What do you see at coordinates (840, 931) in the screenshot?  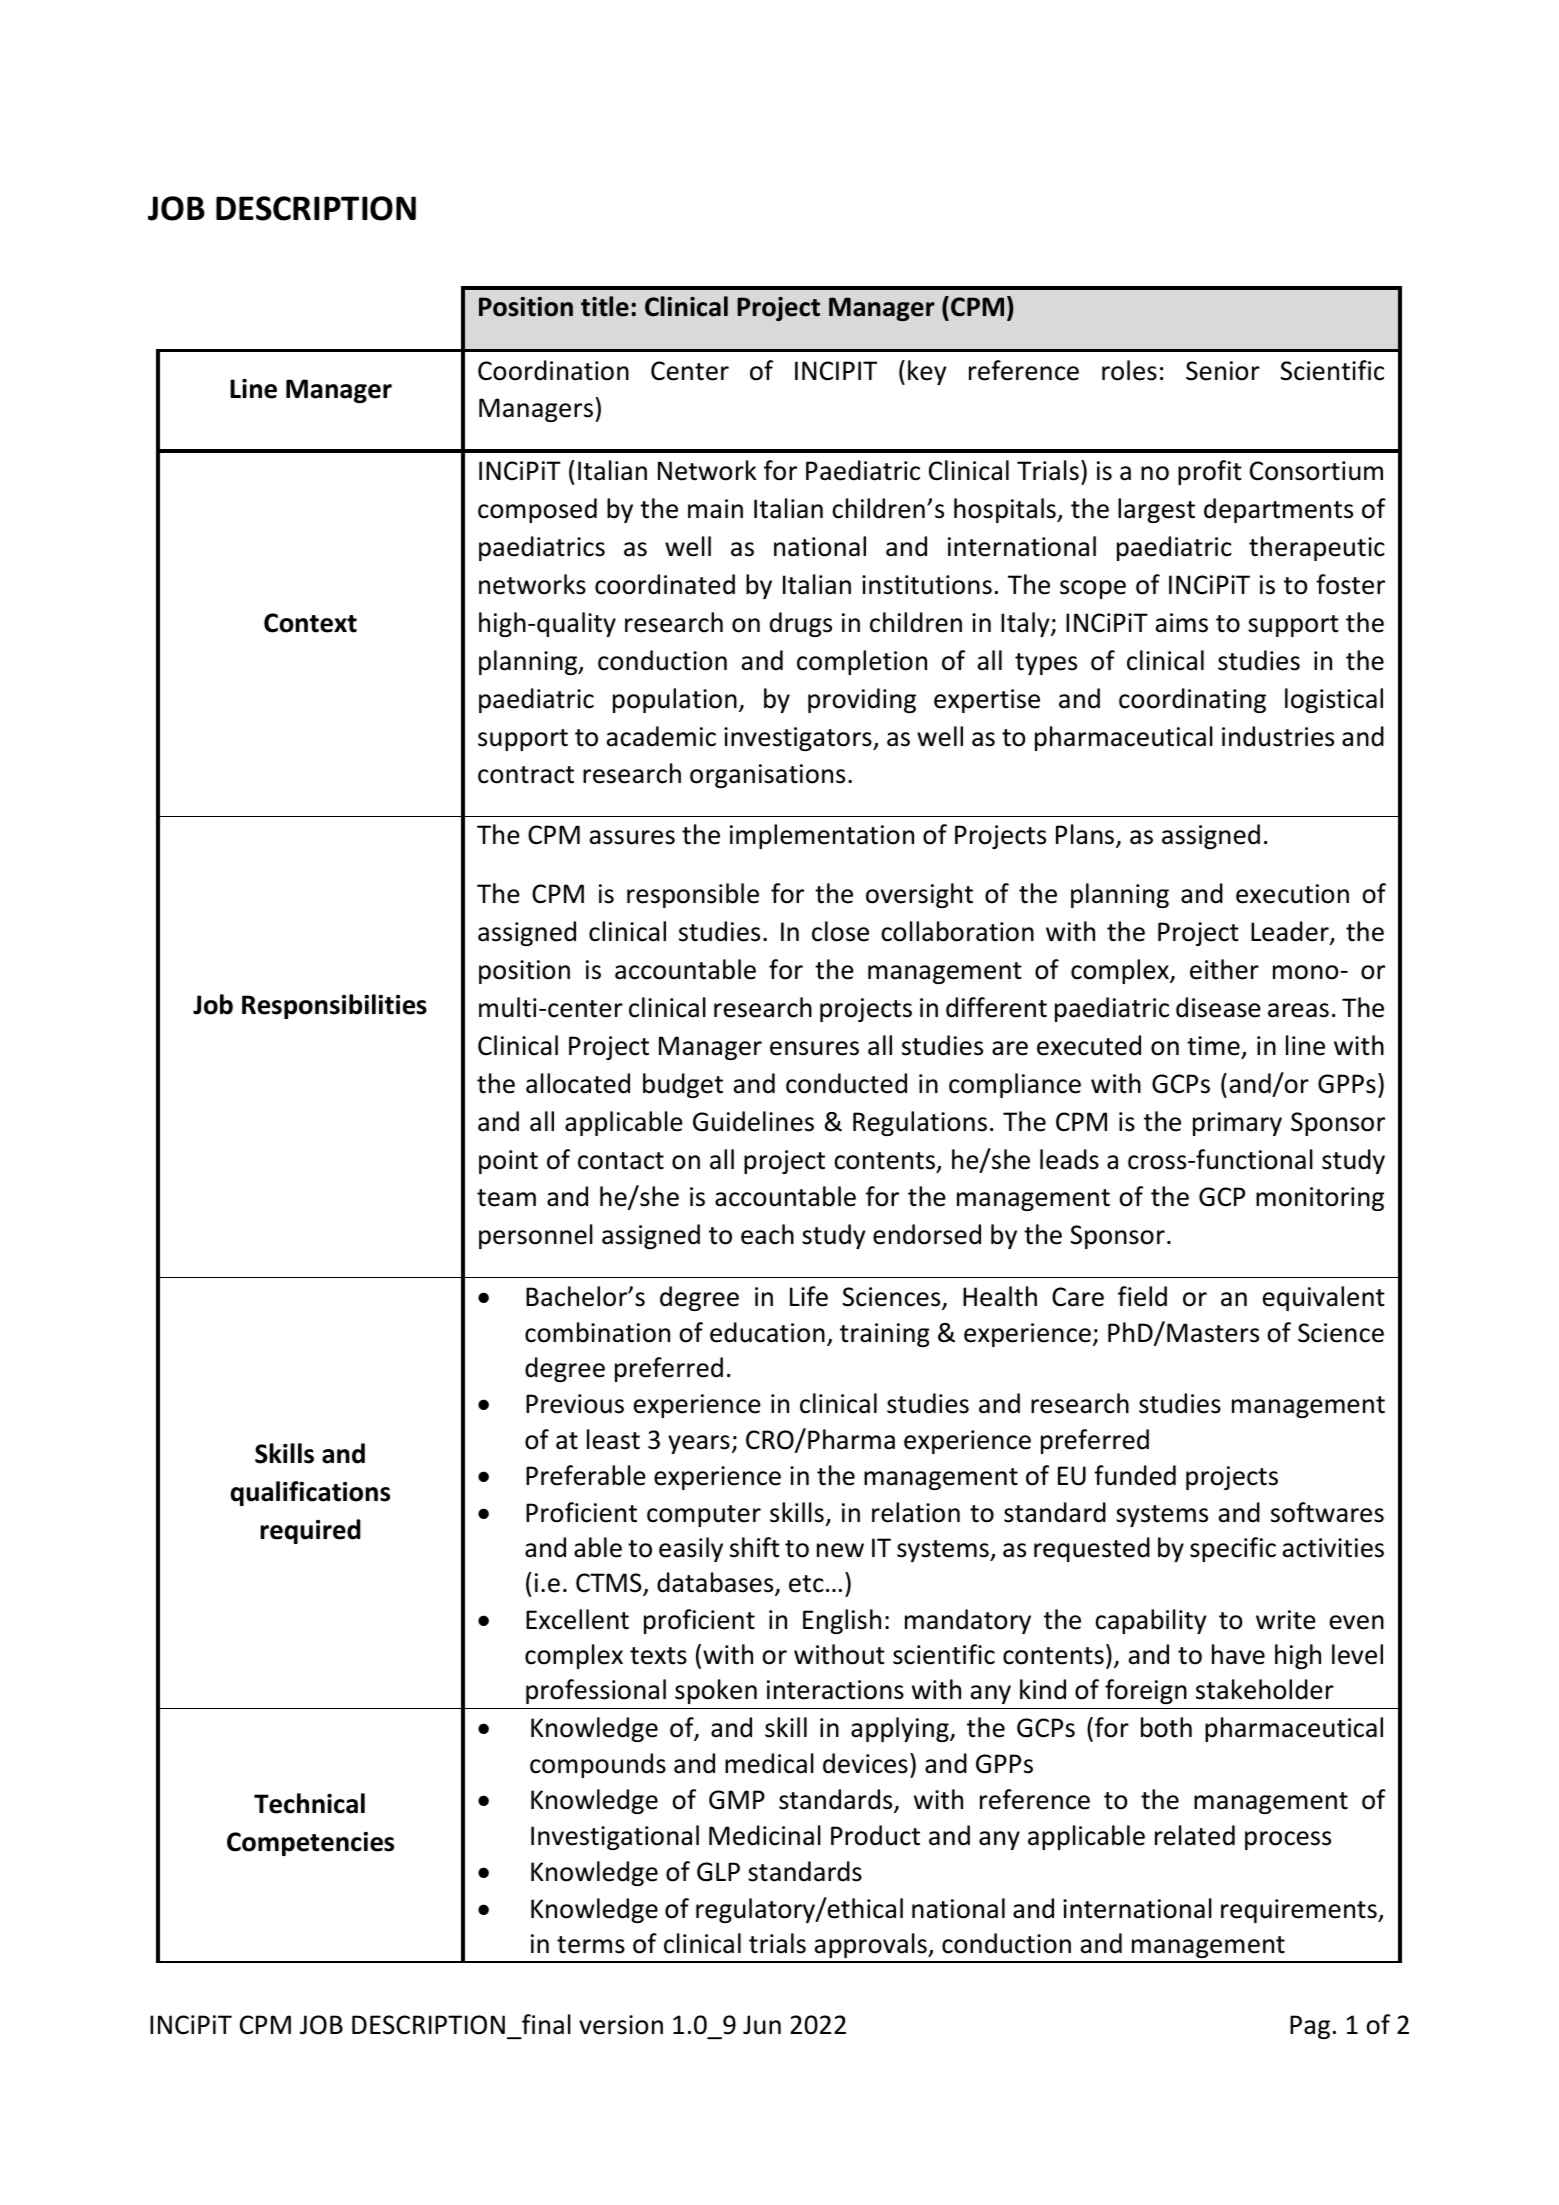 I see `close` at bounding box center [840, 931].
